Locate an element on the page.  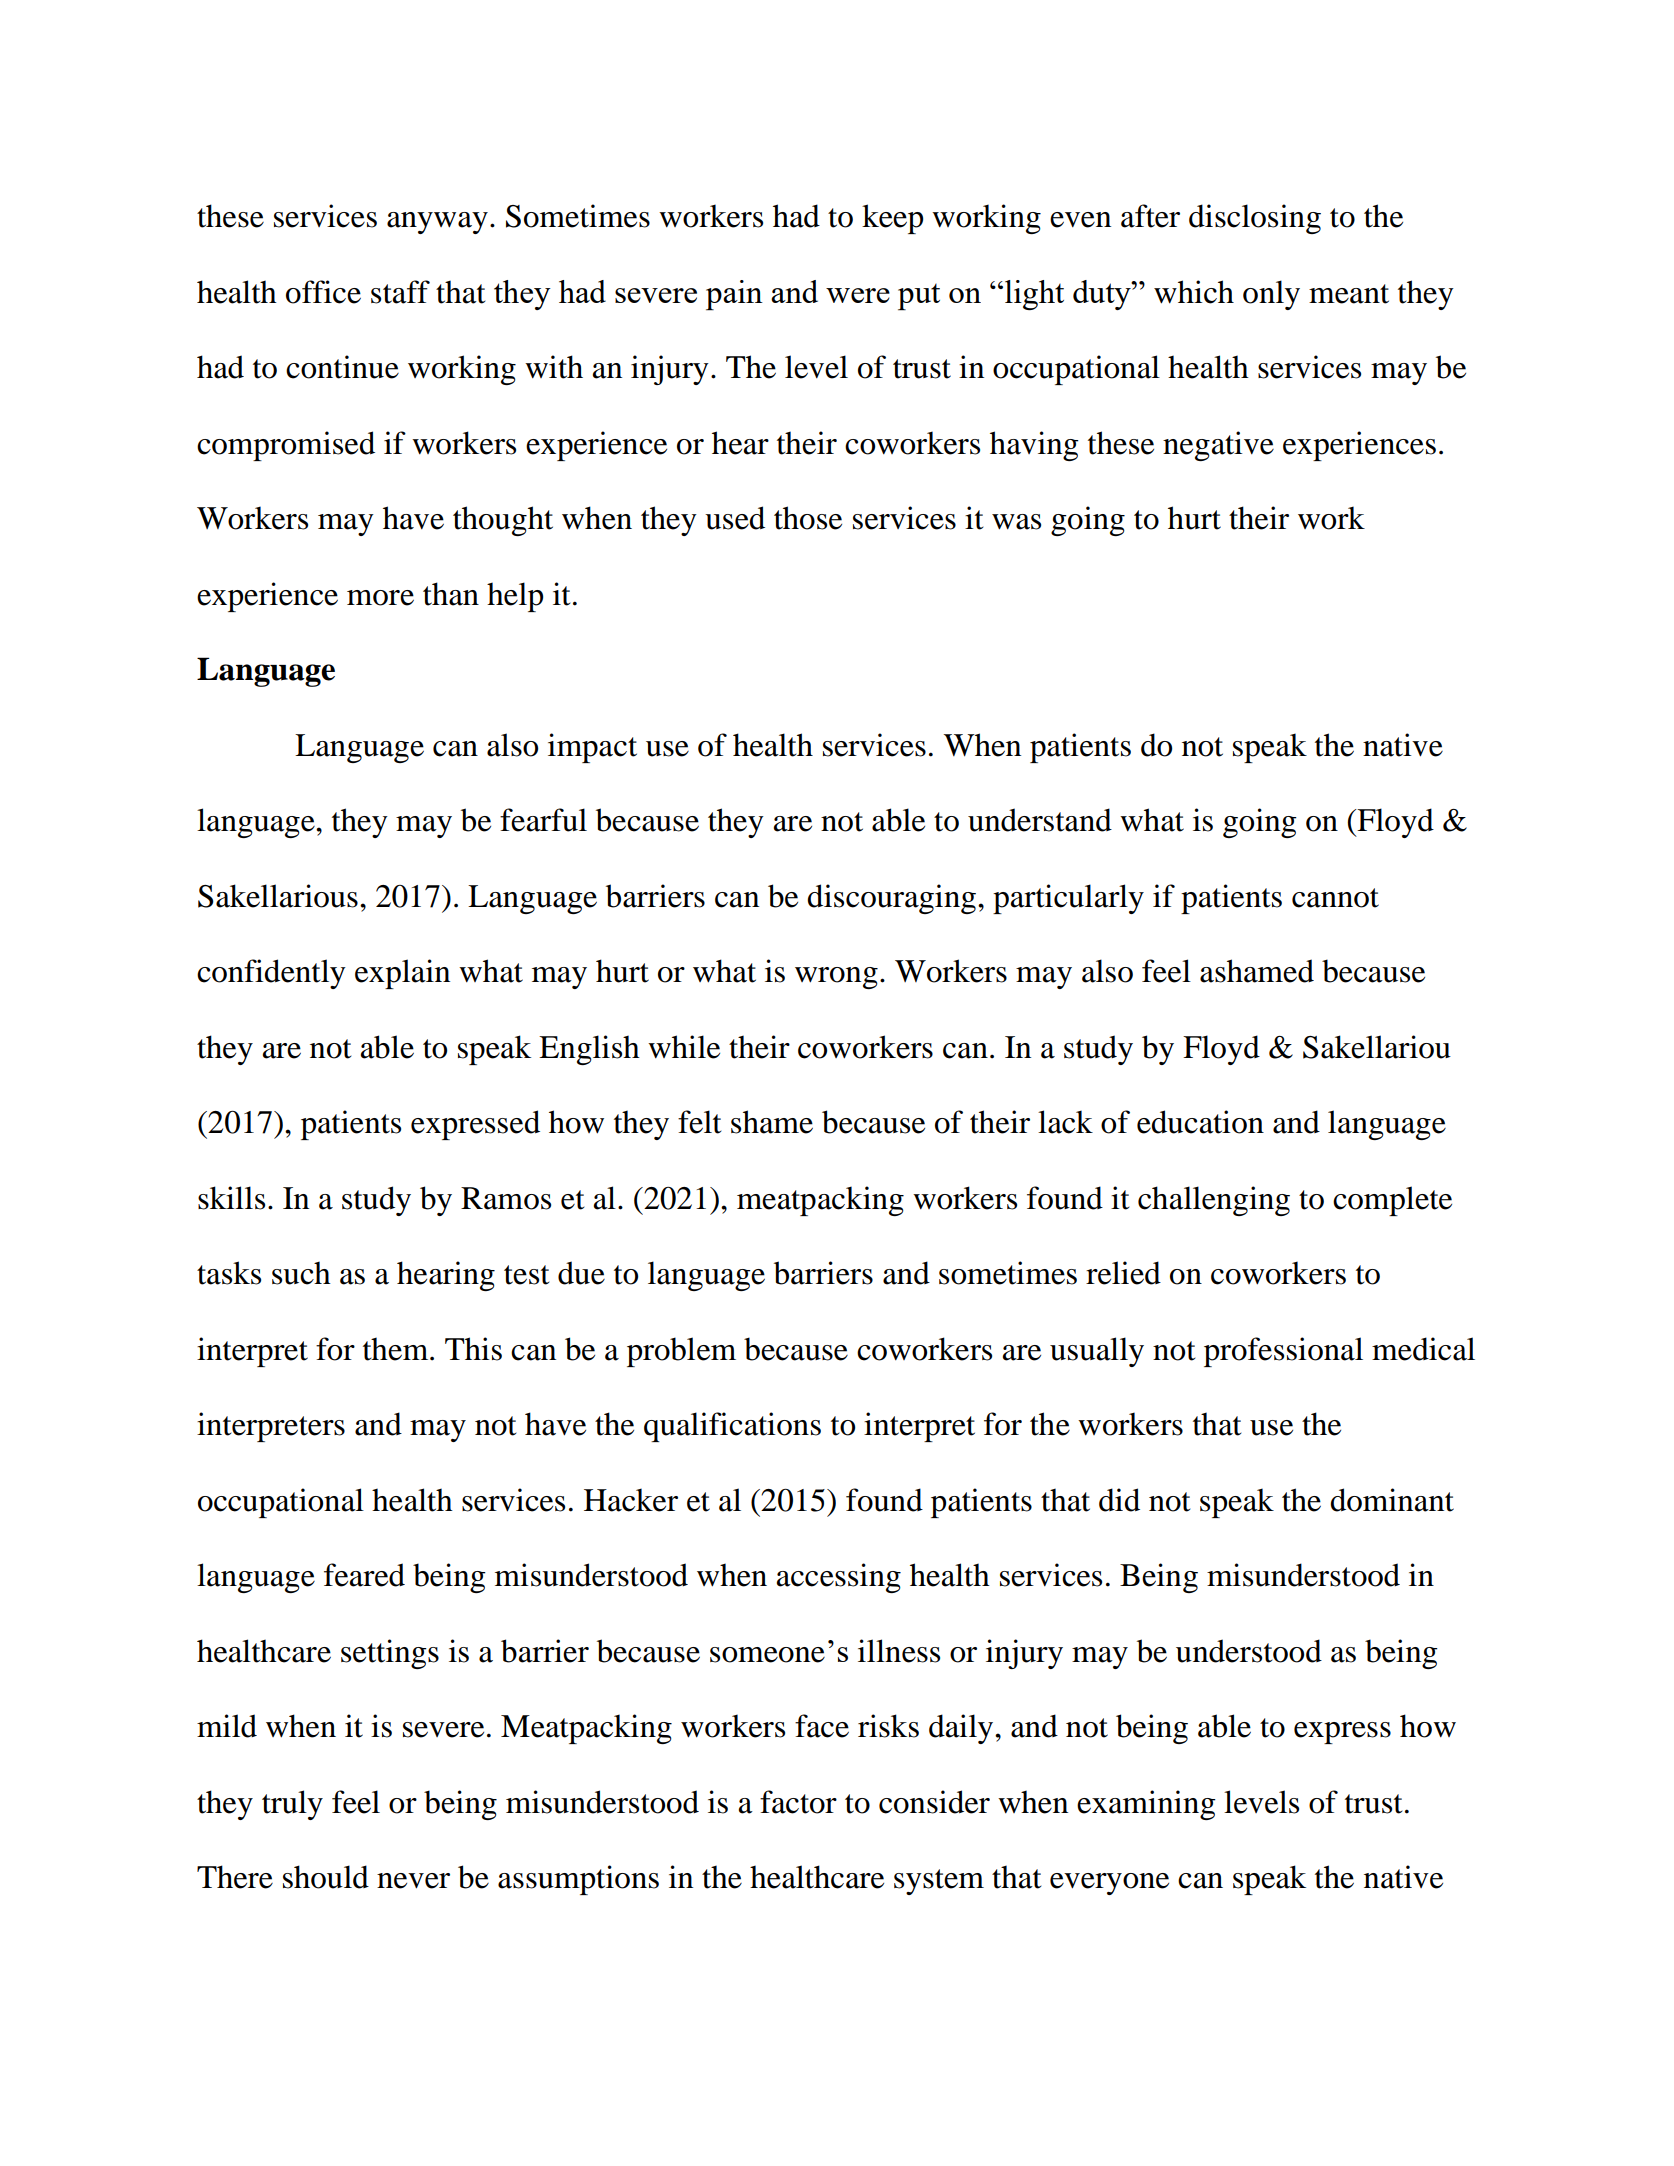
should is located at coordinates (326, 1877).
